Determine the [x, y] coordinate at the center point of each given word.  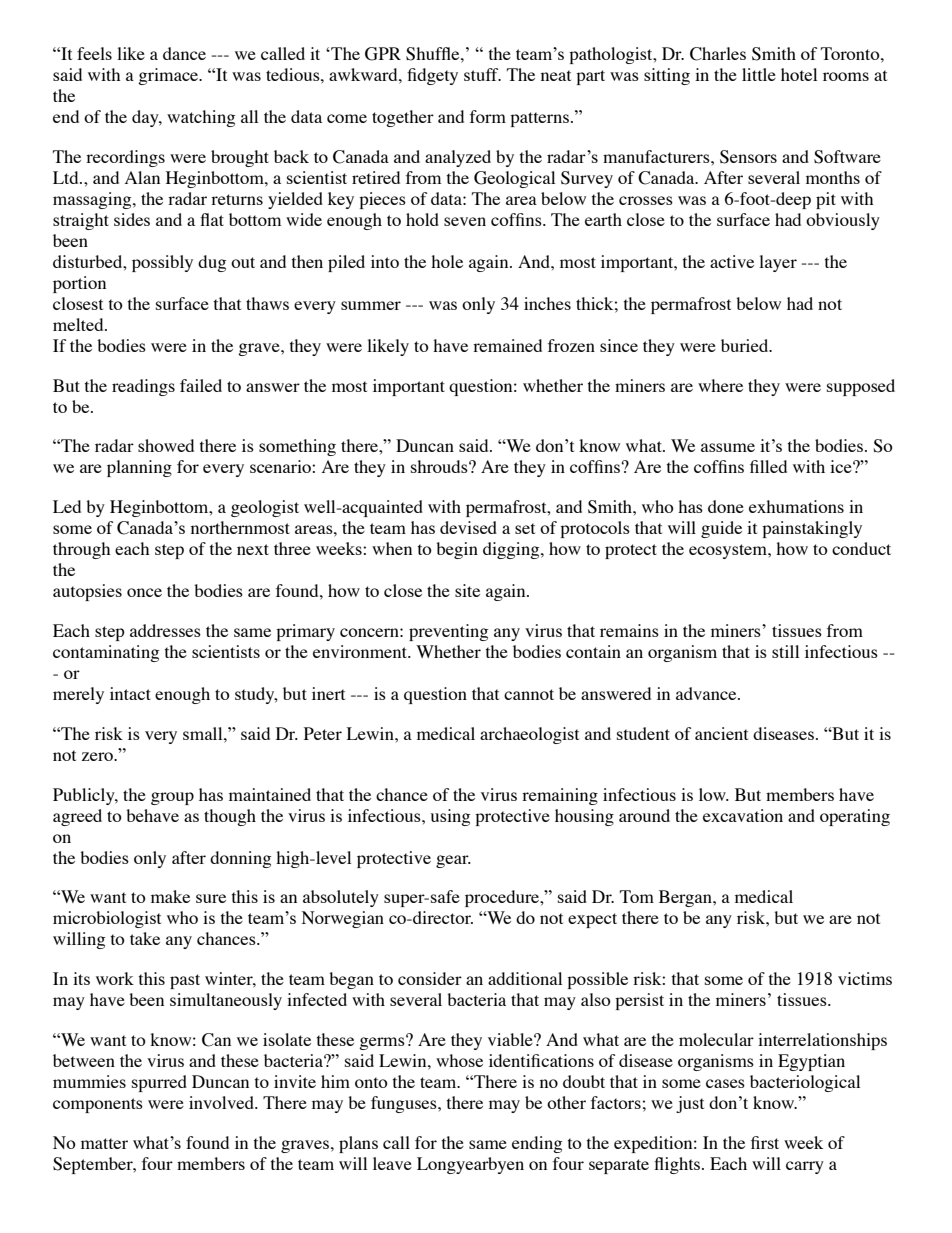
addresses [165, 630]
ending [537, 1144]
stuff [482, 74]
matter [104, 1143]
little [759, 74]
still [785, 651]
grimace [169, 76]
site [467, 590]
